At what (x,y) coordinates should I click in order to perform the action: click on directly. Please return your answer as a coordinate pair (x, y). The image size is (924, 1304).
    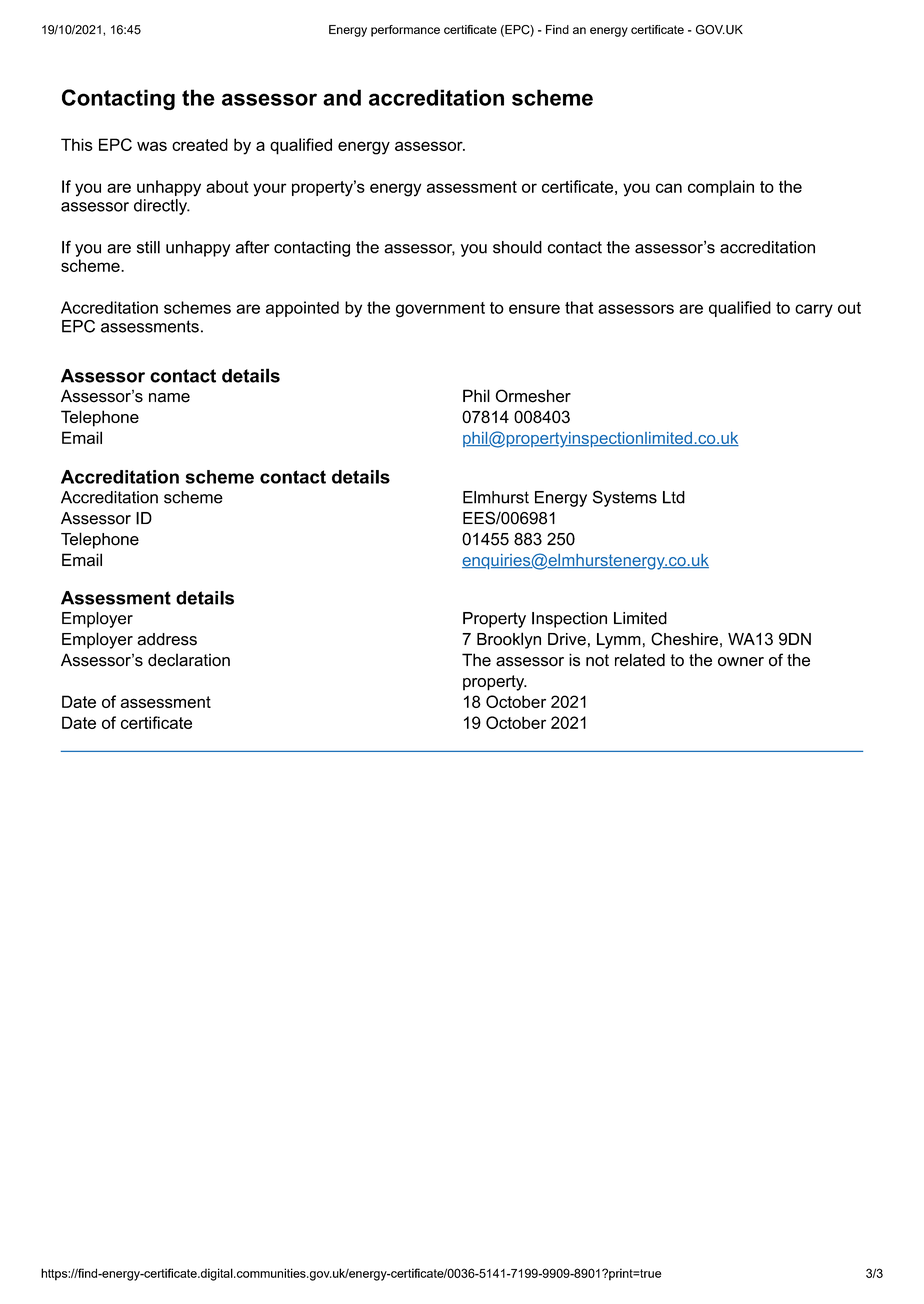
    Looking at the image, I should click on (161, 207).
